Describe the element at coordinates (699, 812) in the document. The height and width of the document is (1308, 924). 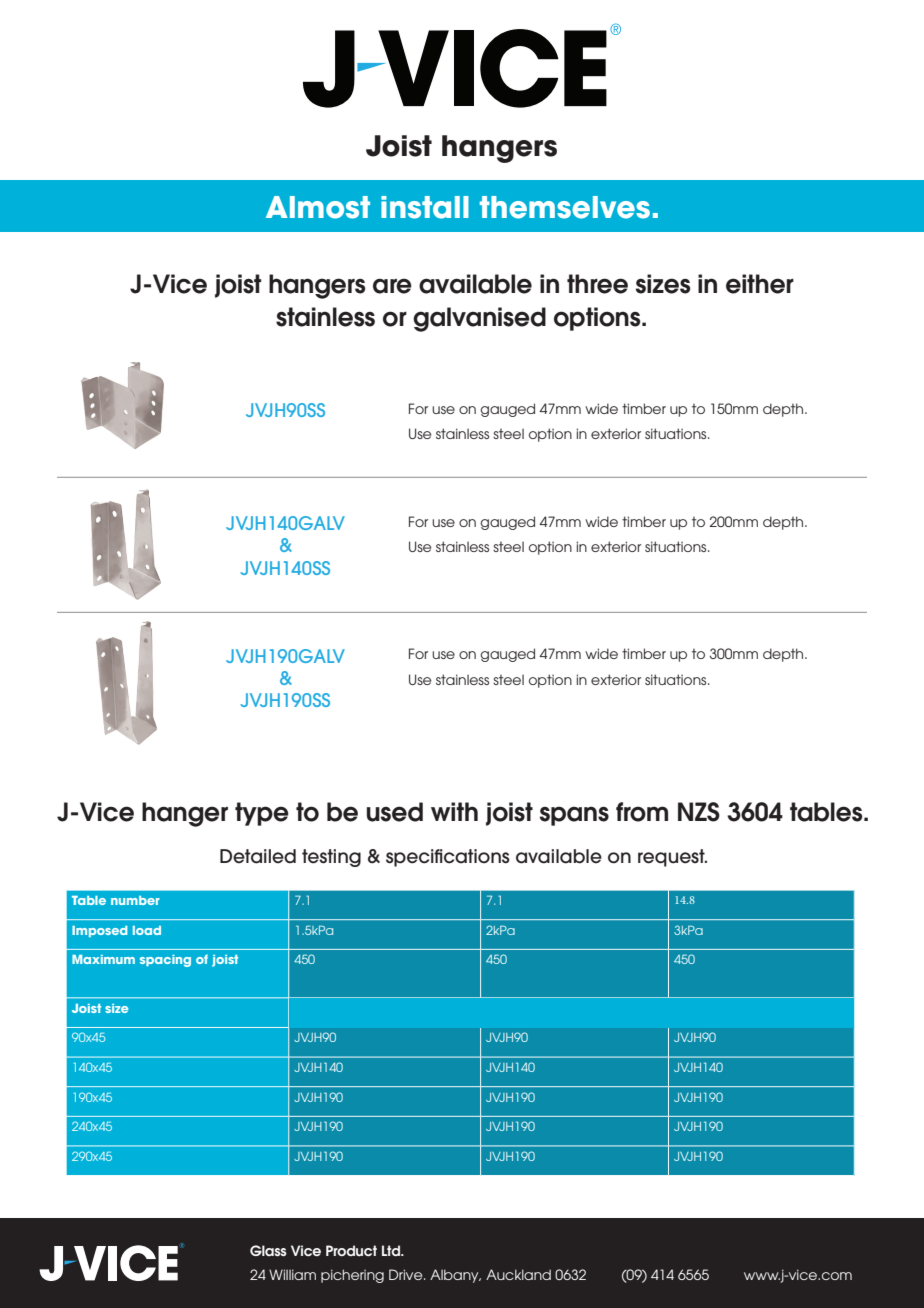
I see `NZS` at that location.
